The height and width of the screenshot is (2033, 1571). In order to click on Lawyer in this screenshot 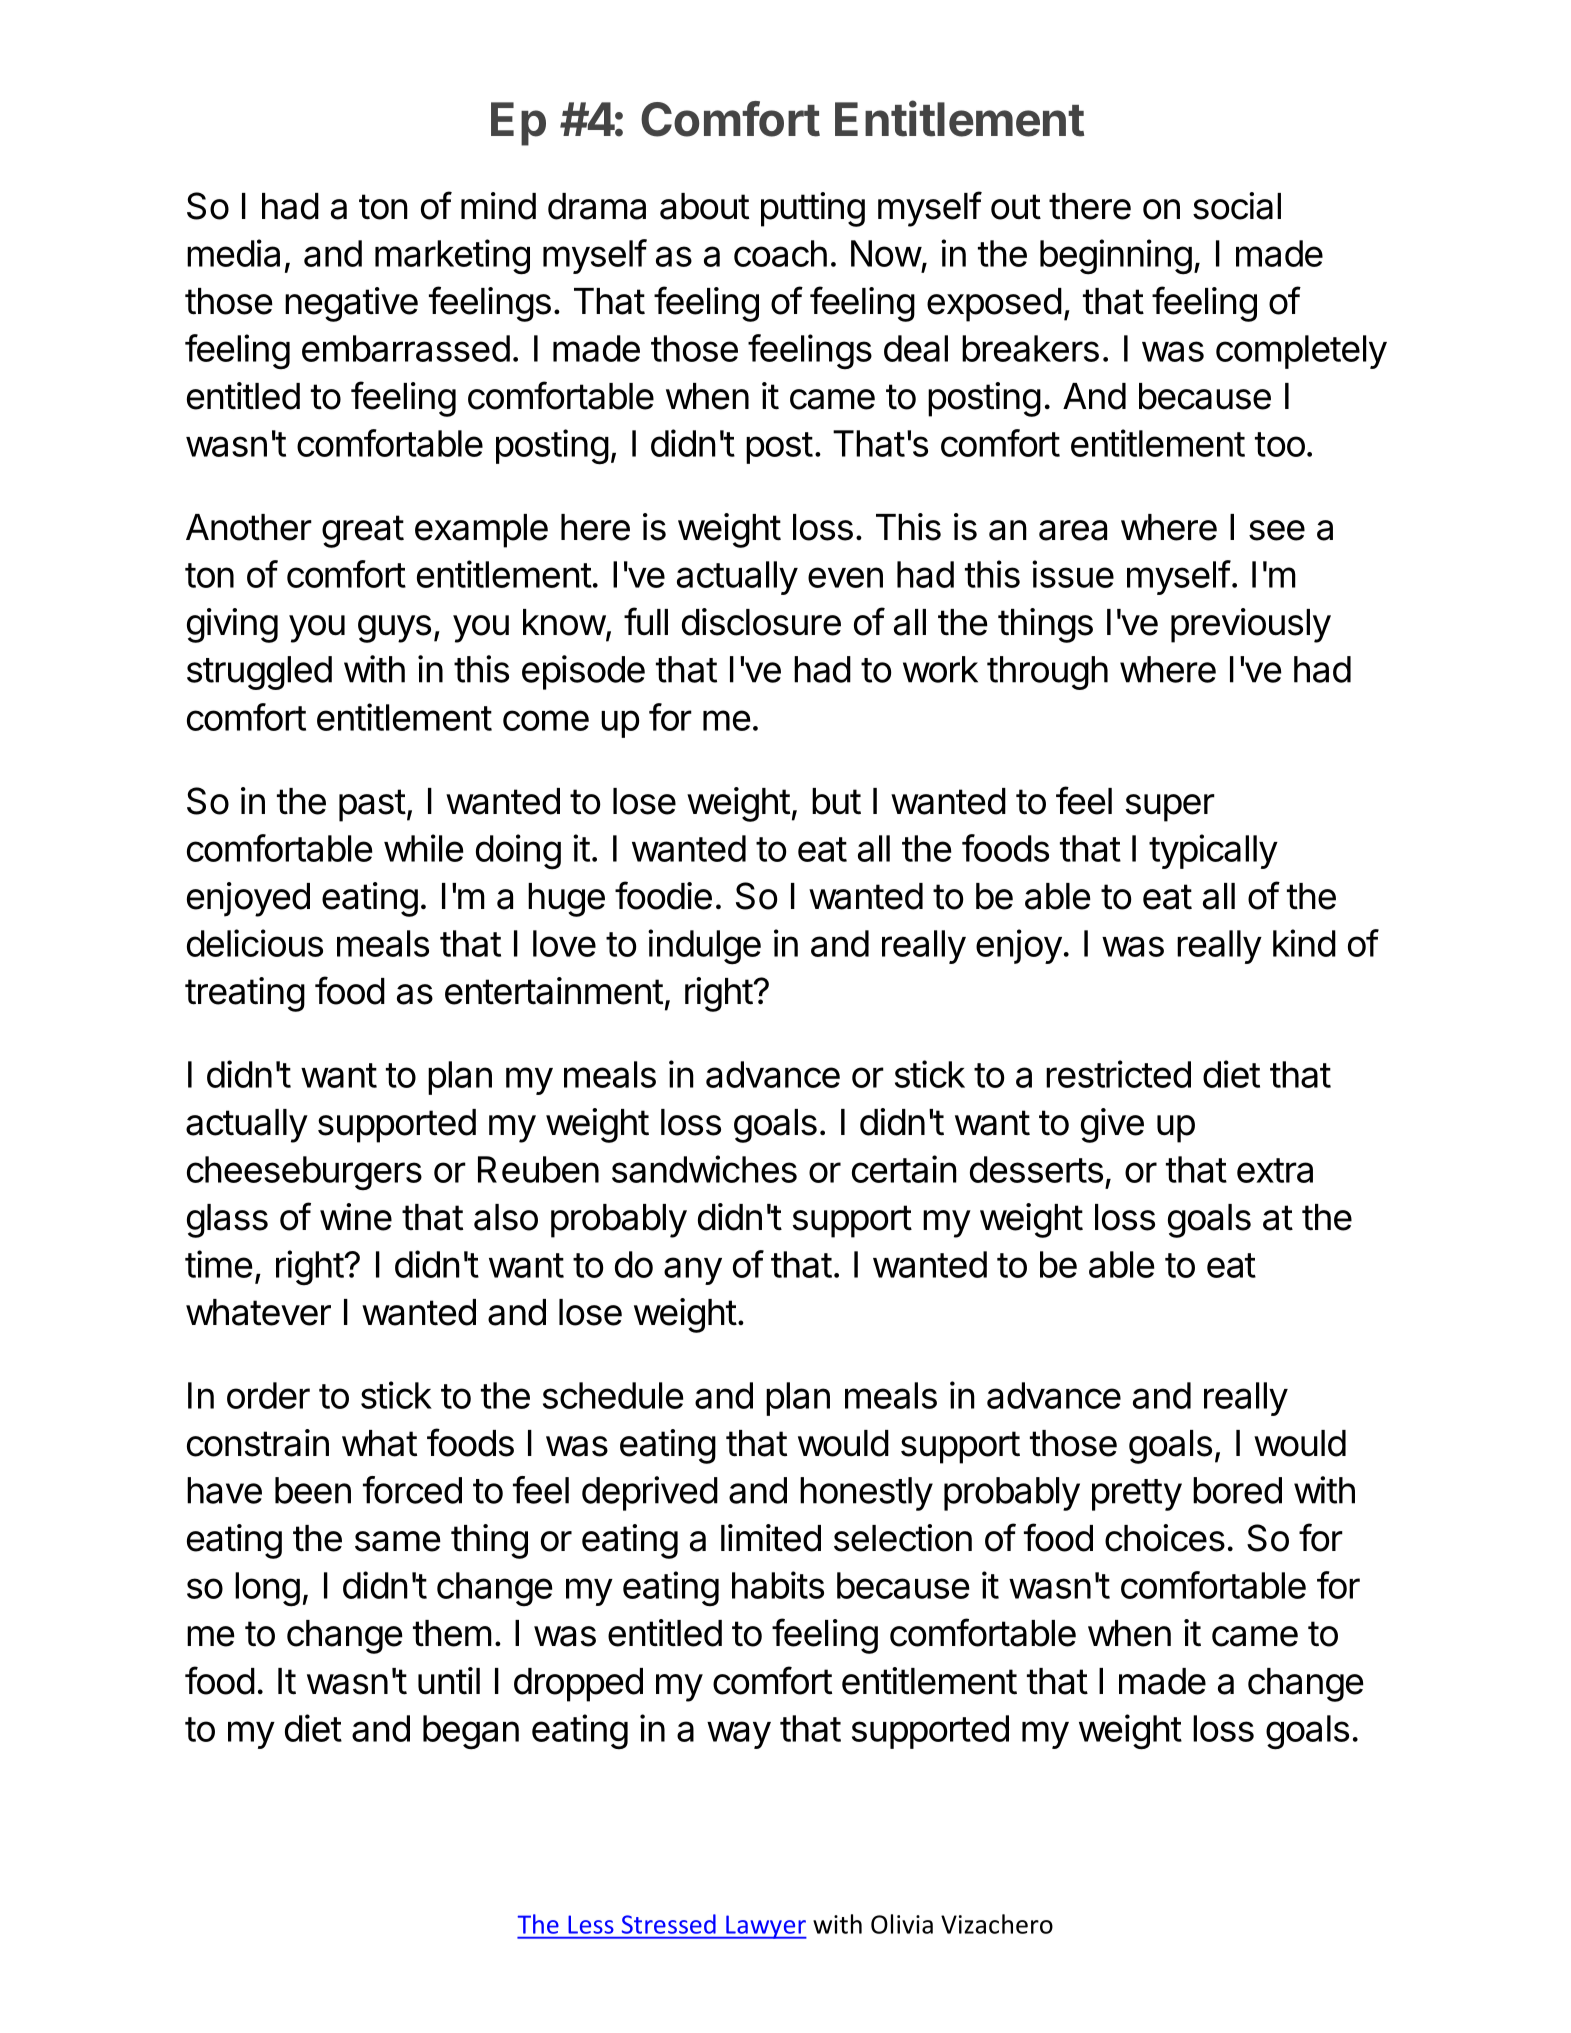, I will do `click(765, 1927)`.
